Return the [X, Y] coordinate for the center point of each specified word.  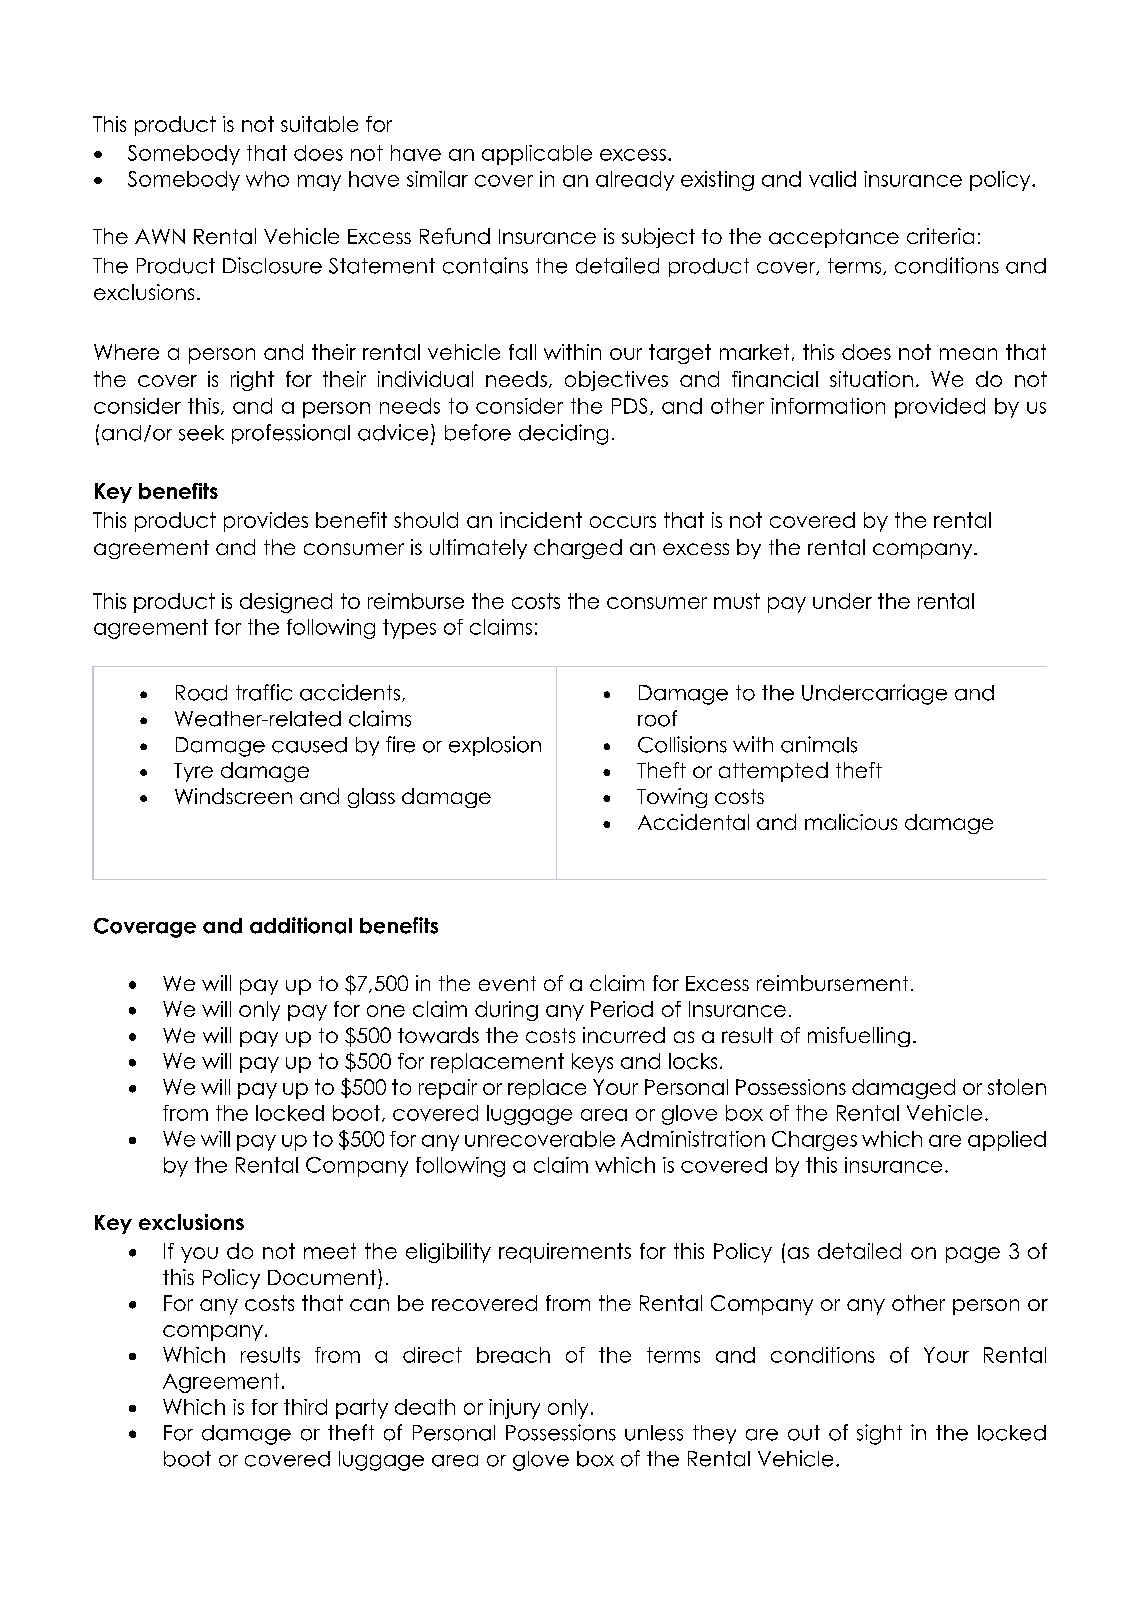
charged [578, 549]
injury [514, 1409]
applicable [537, 155]
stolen [1017, 1087]
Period [622, 1009]
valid [832, 179]
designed [286, 603]
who [267, 179]
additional [301, 925]
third [305, 1407]
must [737, 601]
